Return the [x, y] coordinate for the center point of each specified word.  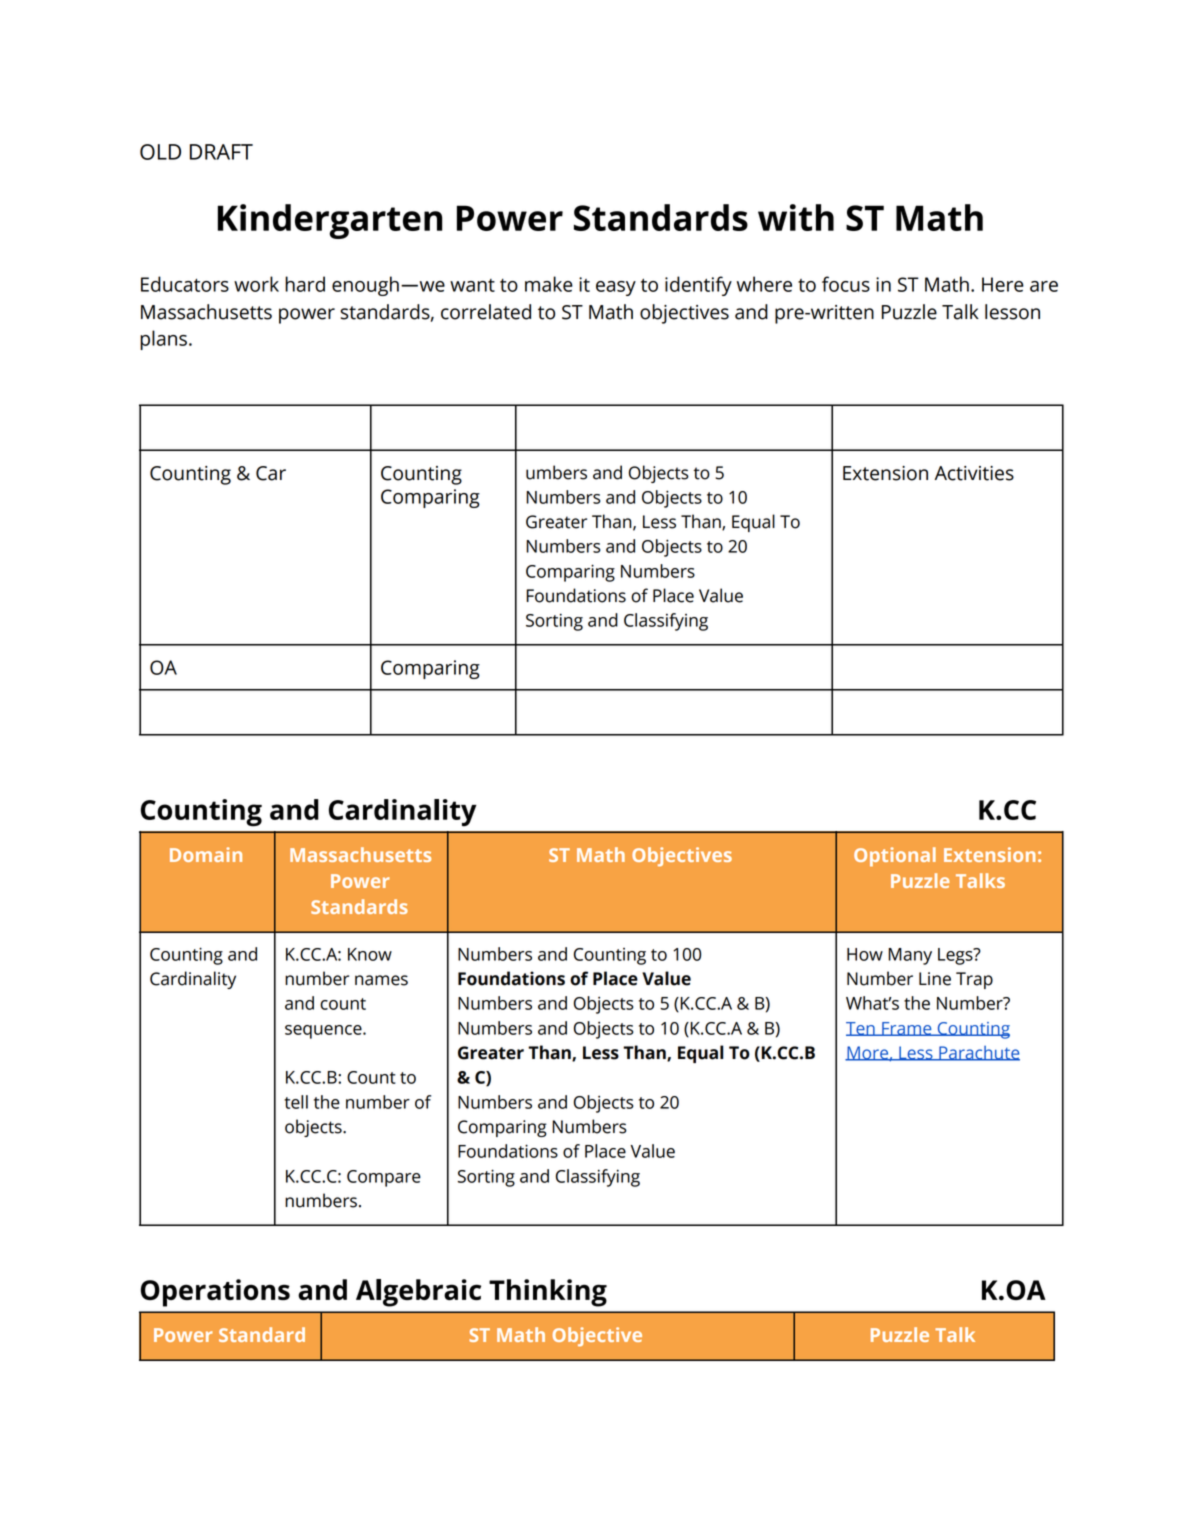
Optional [895, 857]
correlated [486, 312]
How [865, 954]
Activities [974, 473]
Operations [215, 1293]
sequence [324, 1032]
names [381, 980]
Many [910, 956]
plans [163, 340]
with [796, 217]
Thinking [548, 1293]
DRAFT [221, 152]
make [549, 284]
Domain [206, 854]
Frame [907, 1029]
